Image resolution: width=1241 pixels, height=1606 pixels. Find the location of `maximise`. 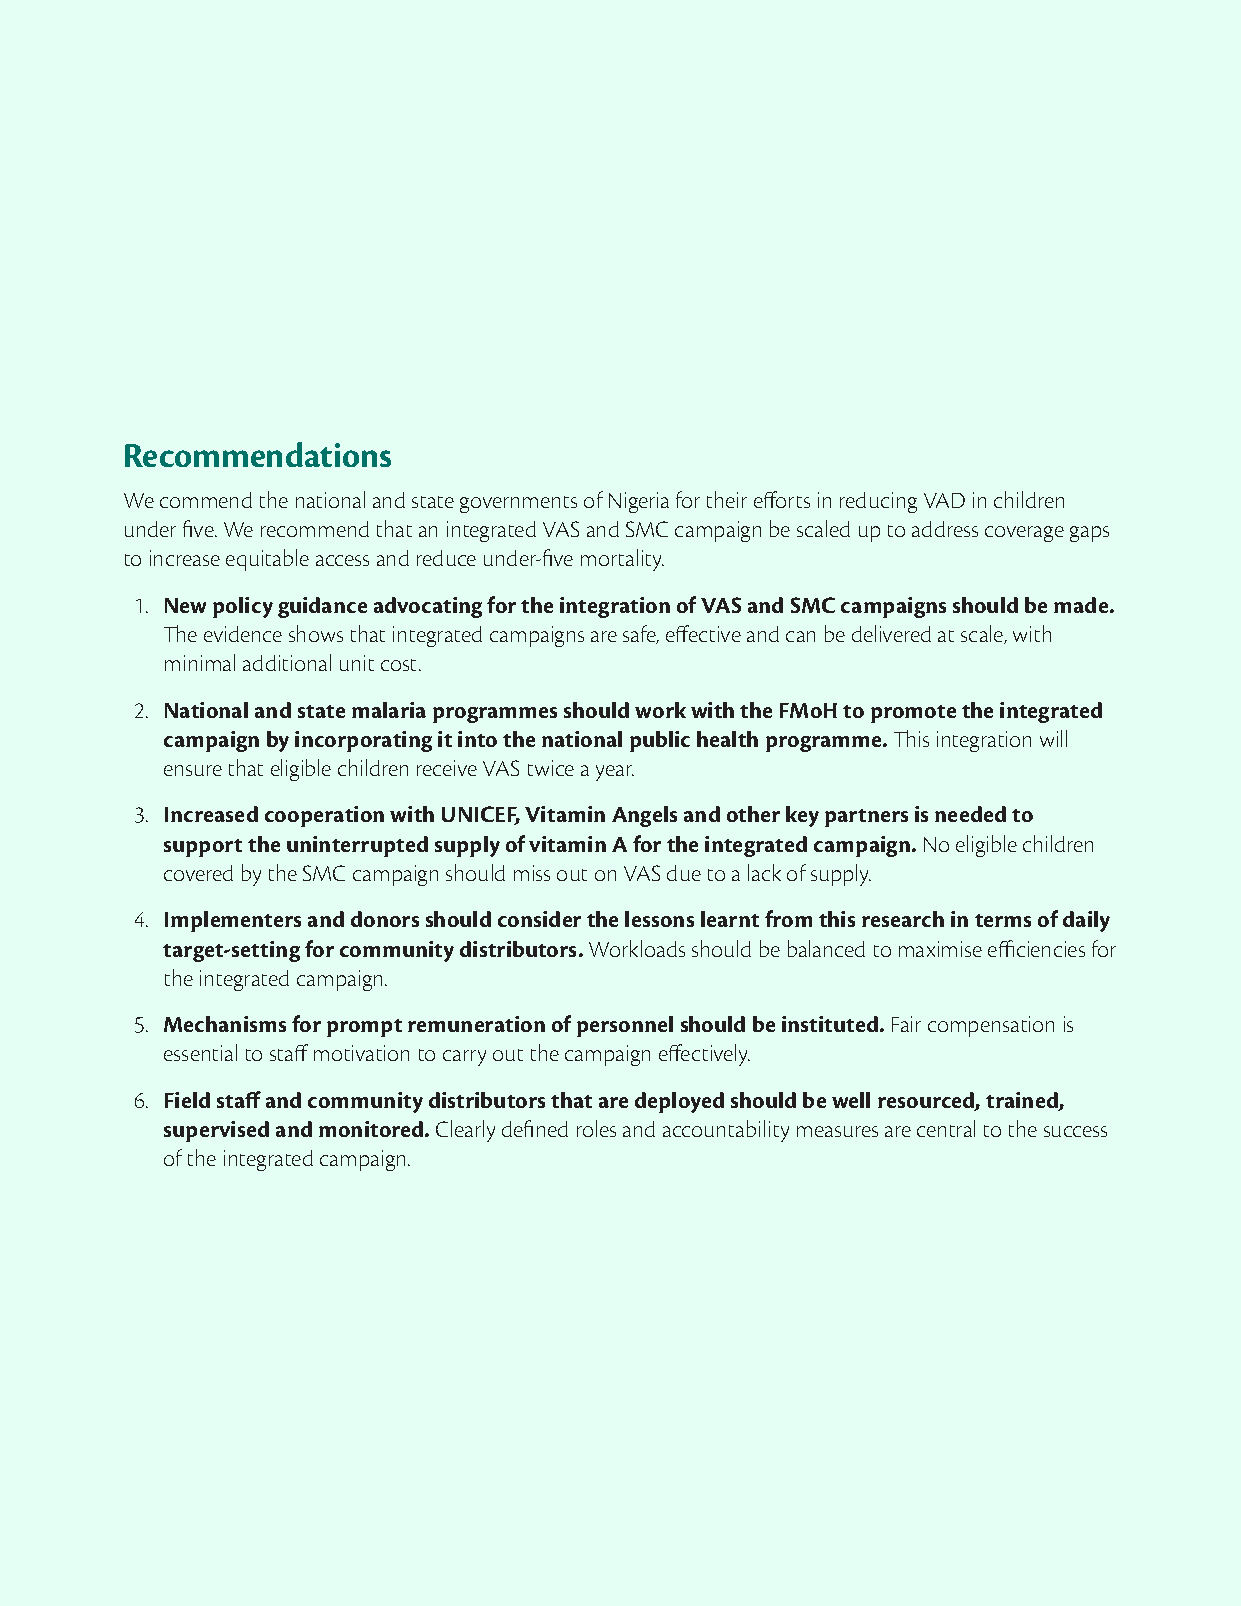

maximise is located at coordinates (940, 949).
